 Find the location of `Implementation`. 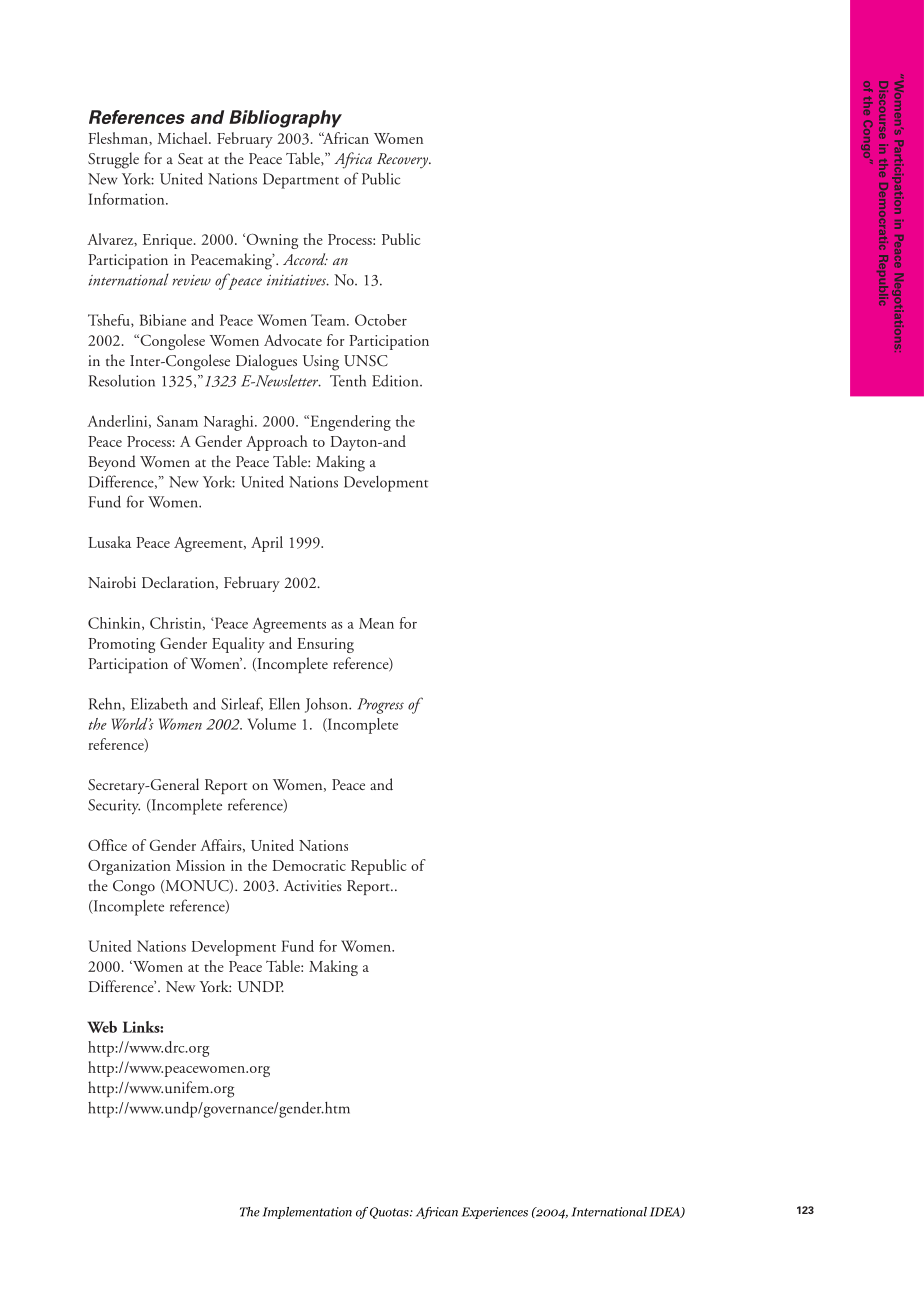

Implementation is located at coordinates (307, 1213).
